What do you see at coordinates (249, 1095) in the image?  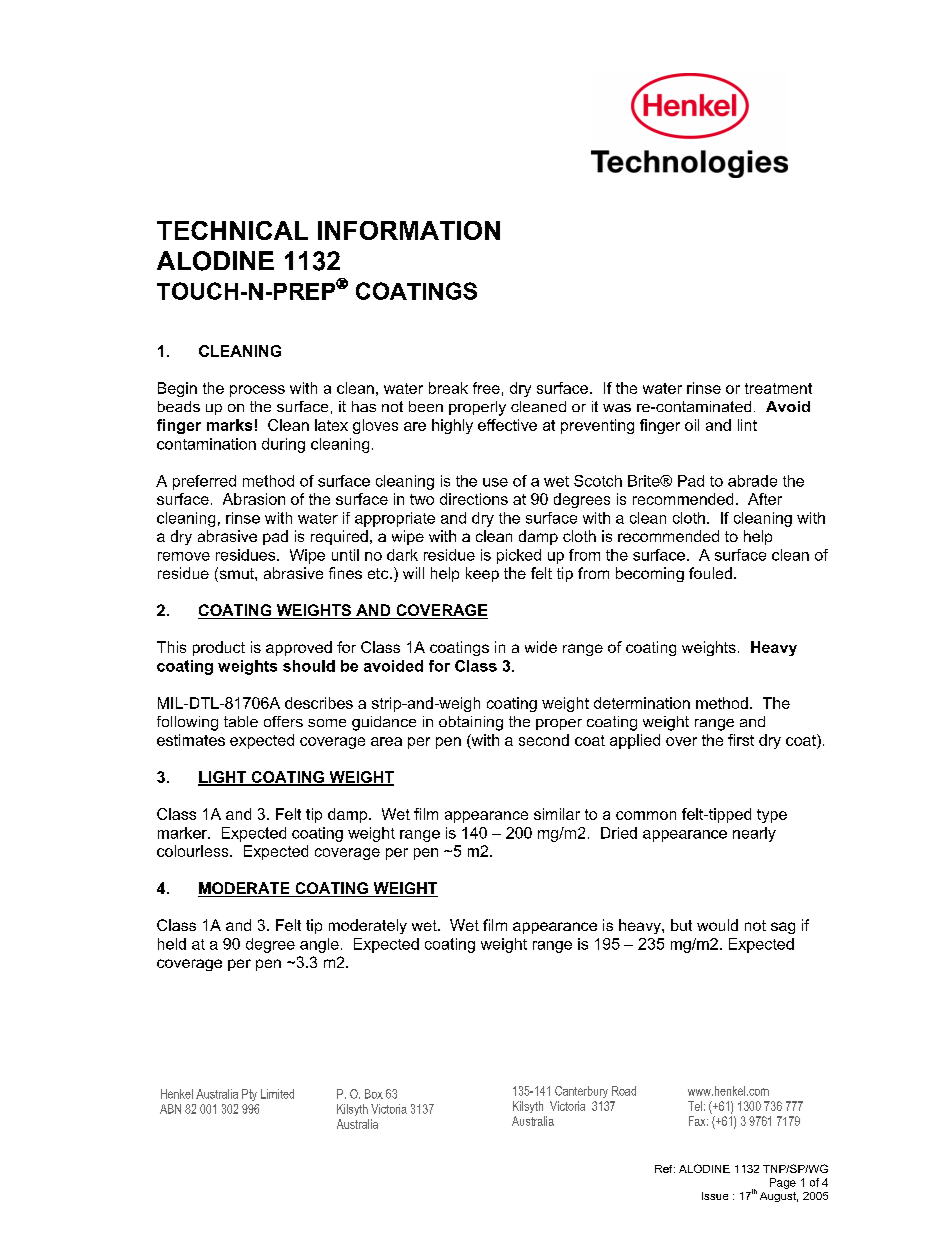 I see `Pty` at bounding box center [249, 1095].
